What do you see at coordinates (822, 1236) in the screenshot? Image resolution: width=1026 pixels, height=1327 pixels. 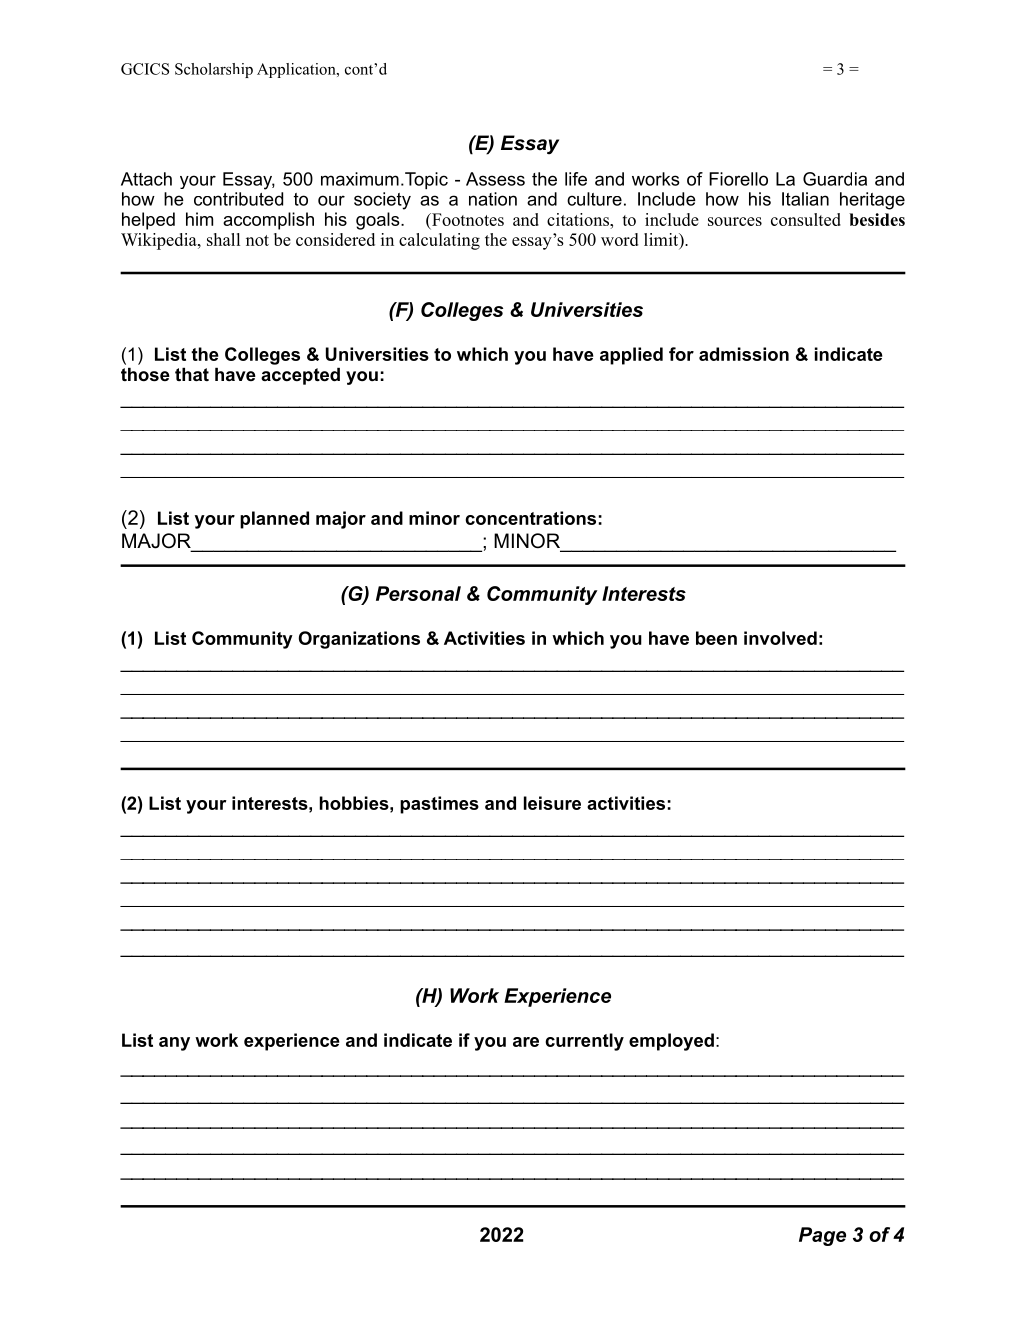 I see `Page` at bounding box center [822, 1236].
